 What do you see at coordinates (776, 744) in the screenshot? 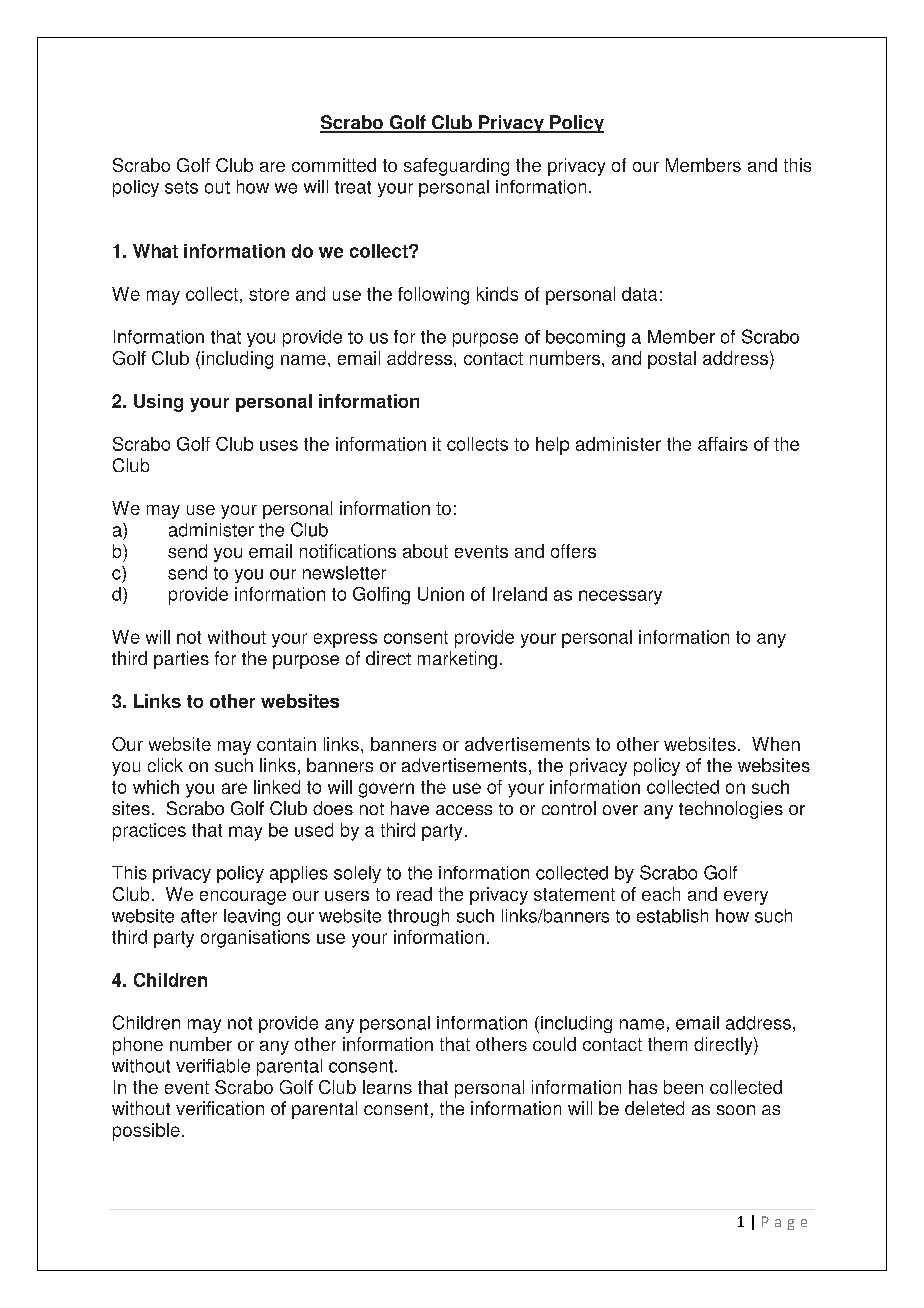
I see `When` at bounding box center [776, 744].
